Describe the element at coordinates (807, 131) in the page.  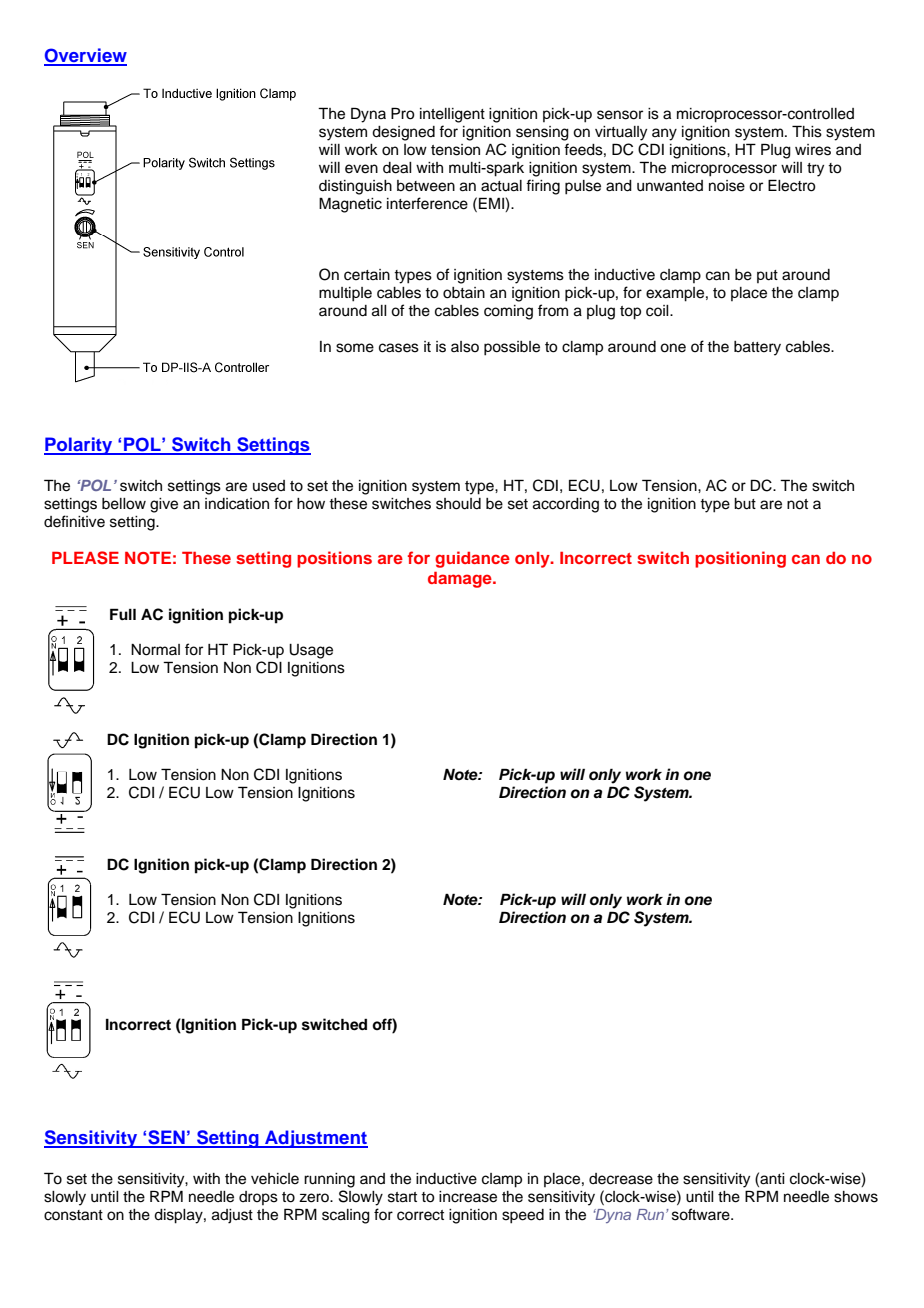
I see `This` at that location.
